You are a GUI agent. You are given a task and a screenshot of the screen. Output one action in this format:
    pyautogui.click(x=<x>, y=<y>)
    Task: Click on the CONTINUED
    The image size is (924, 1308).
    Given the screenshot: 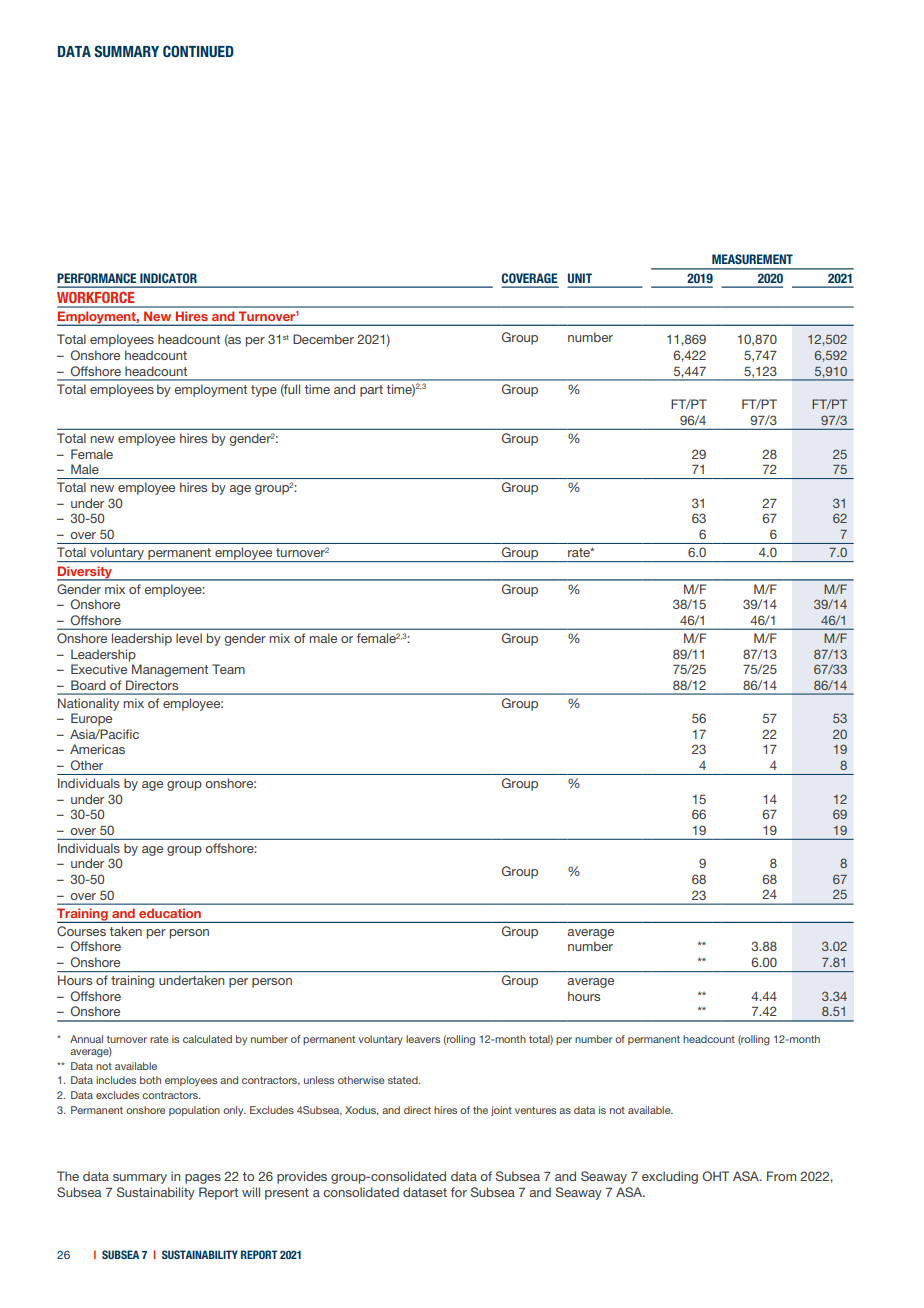 What is the action you would take?
    pyautogui.click(x=198, y=51)
